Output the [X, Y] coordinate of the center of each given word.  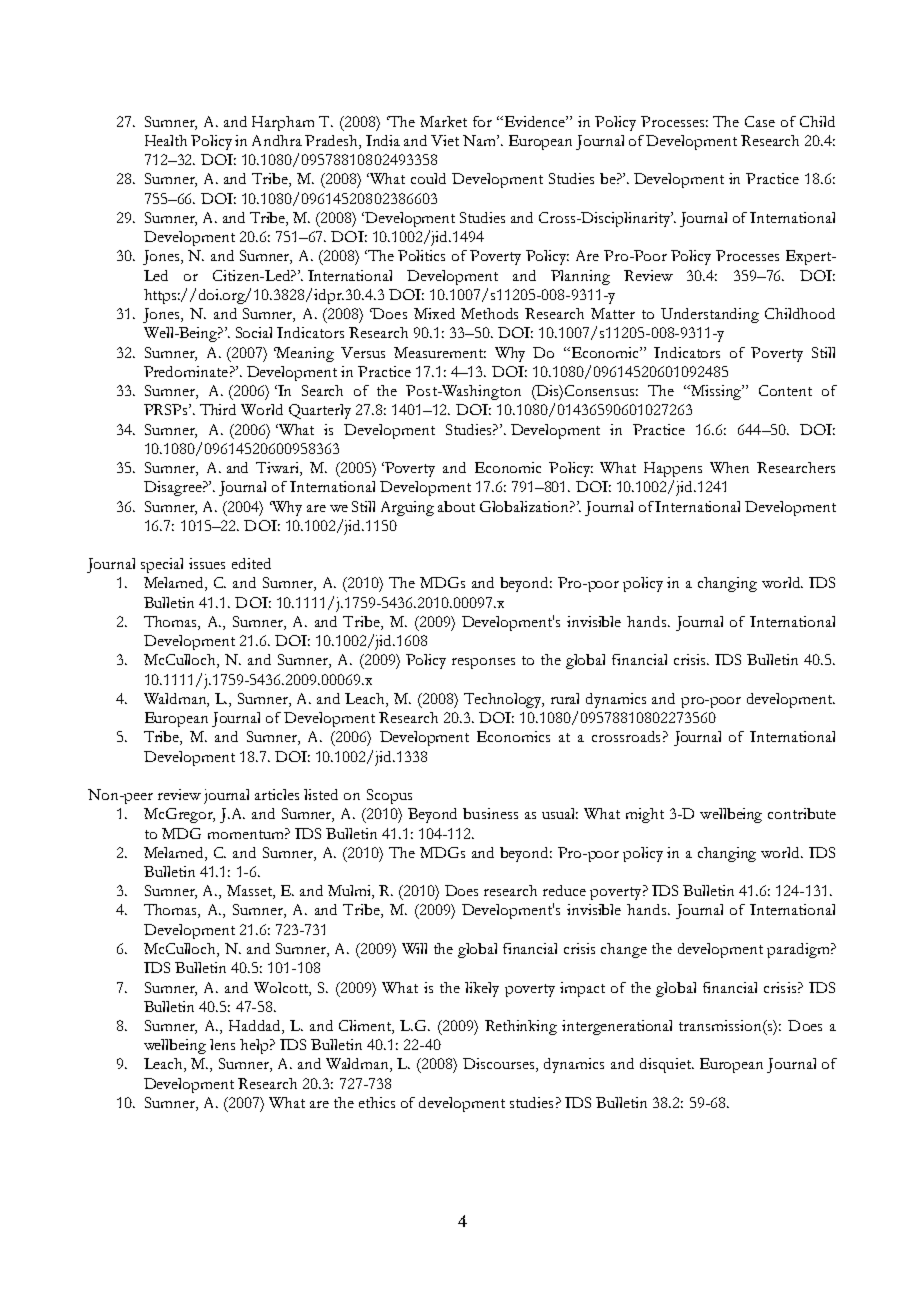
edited [251, 563]
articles [277, 794]
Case [760, 121]
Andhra [277, 140]
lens [222, 1044]
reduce [564, 890]
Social [254, 332]
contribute [802, 813]
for [482, 121]
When [729, 467]
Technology [504, 700]
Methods [489, 313]
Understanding [710, 315]
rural [565, 698]
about [456, 506]
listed [321, 794]
